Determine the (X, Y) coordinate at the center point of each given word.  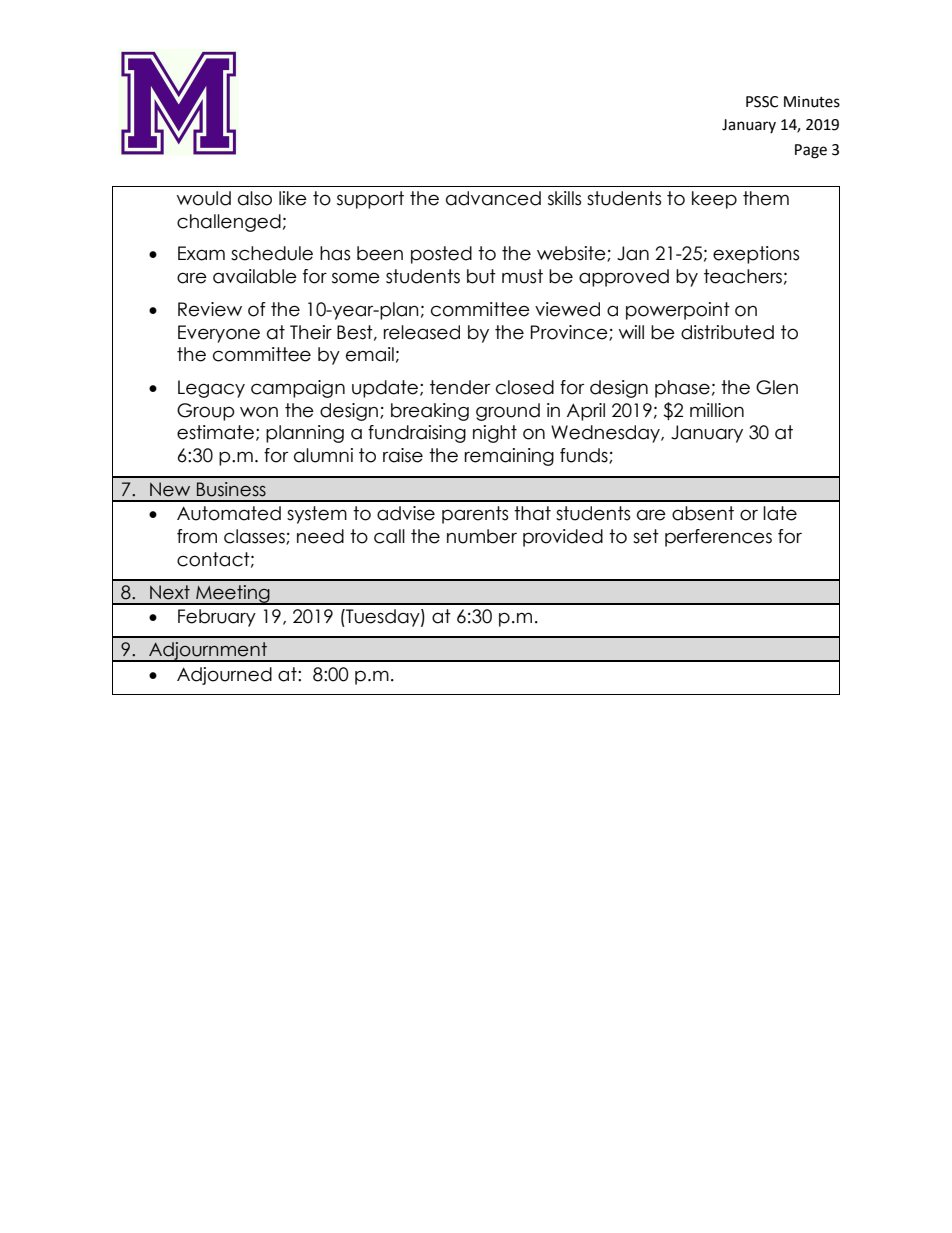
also (255, 198)
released (422, 332)
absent (703, 513)
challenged (229, 223)
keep (714, 200)
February (217, 618)
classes (255, 537)
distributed (727, 332)
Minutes (812, 102)
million (717, 410)
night (495, 434)
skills (564, 198)
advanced (493, 198)
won (259, 412)
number (482, 536)
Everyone (219, 334)
